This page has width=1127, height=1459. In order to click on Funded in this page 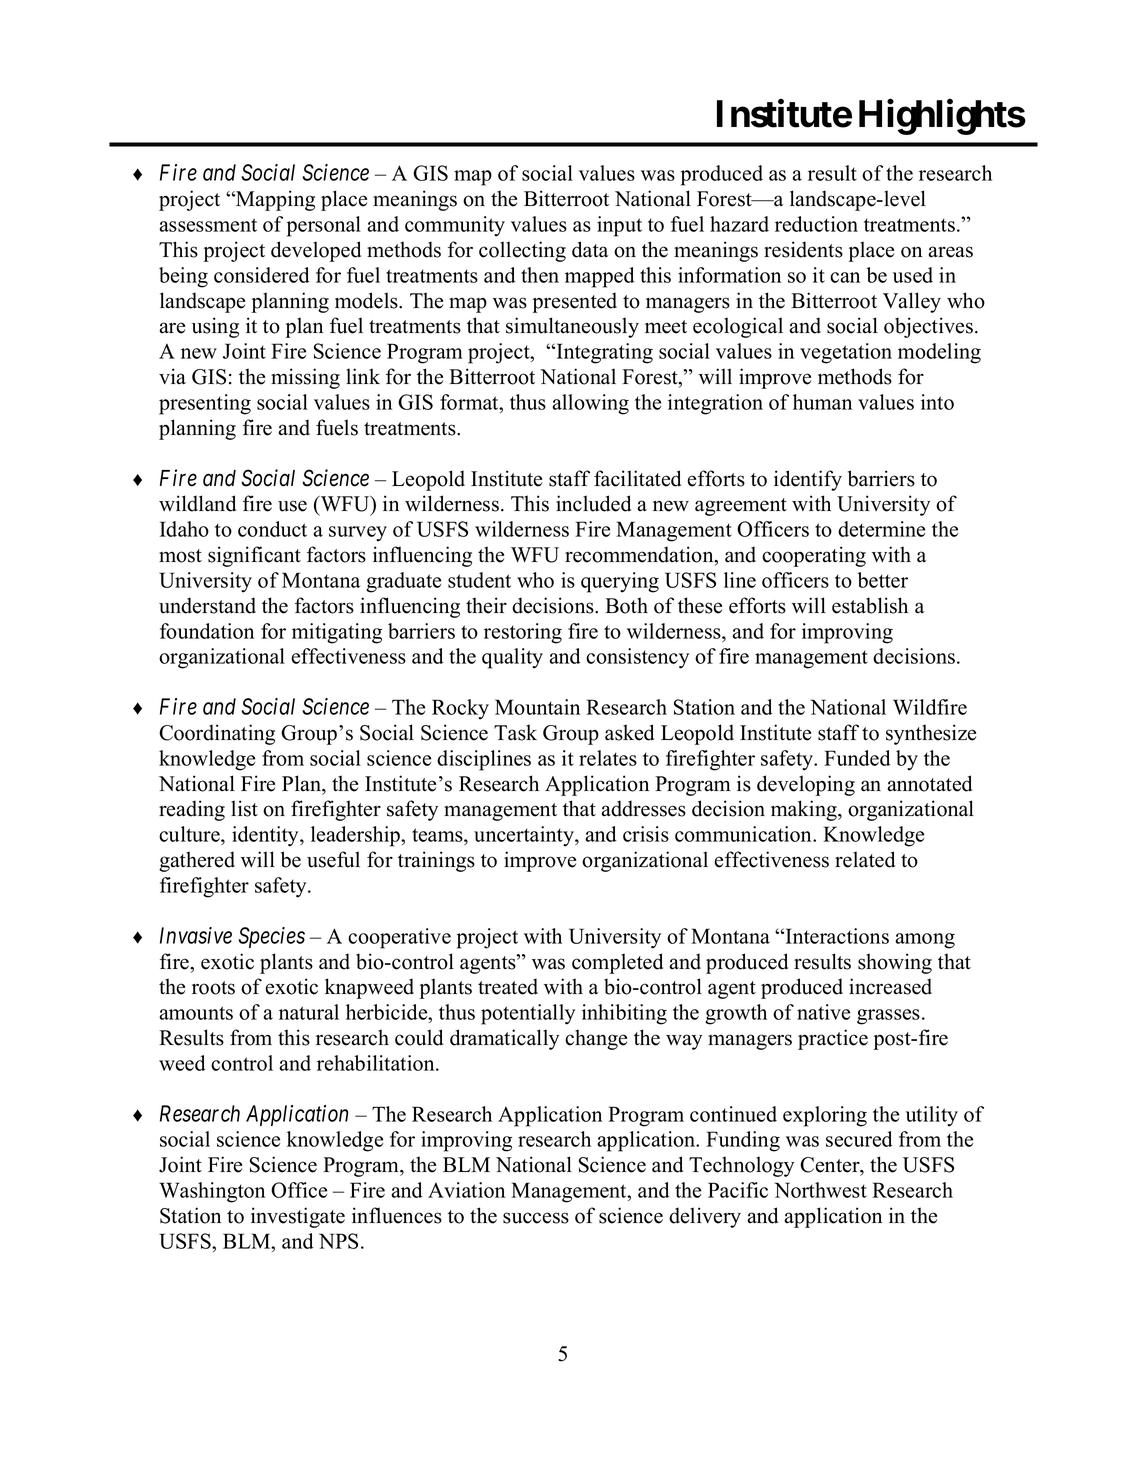, I will do `click(857, 758)`.
